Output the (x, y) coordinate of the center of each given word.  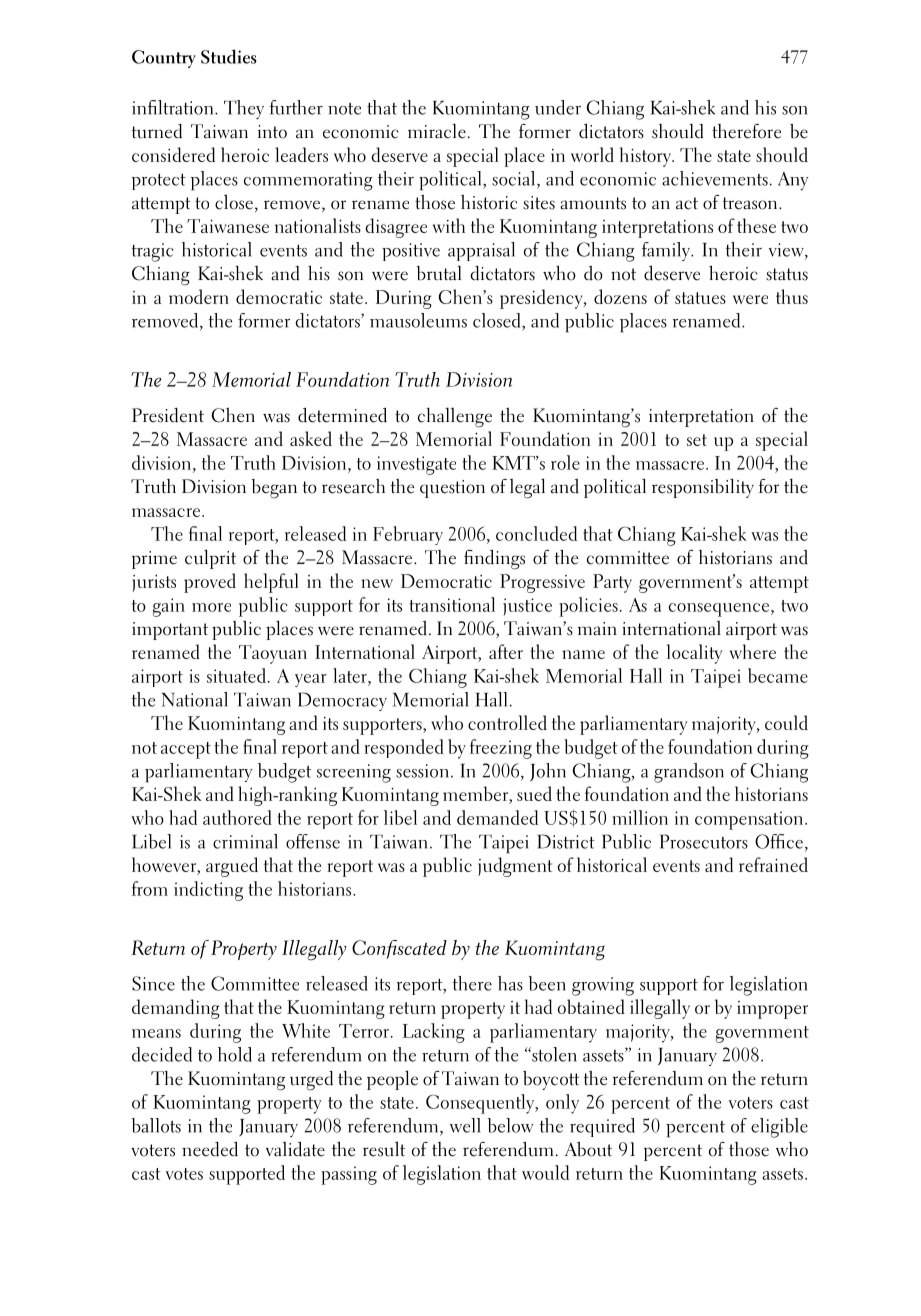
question (452, 489)
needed (210, 1149)
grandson (689, 773)
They (244, 109)
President (168, 415)
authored (237, 817)
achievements (715, 178)
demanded (497, 817)
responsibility (703, 488)
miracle (437, 131)
